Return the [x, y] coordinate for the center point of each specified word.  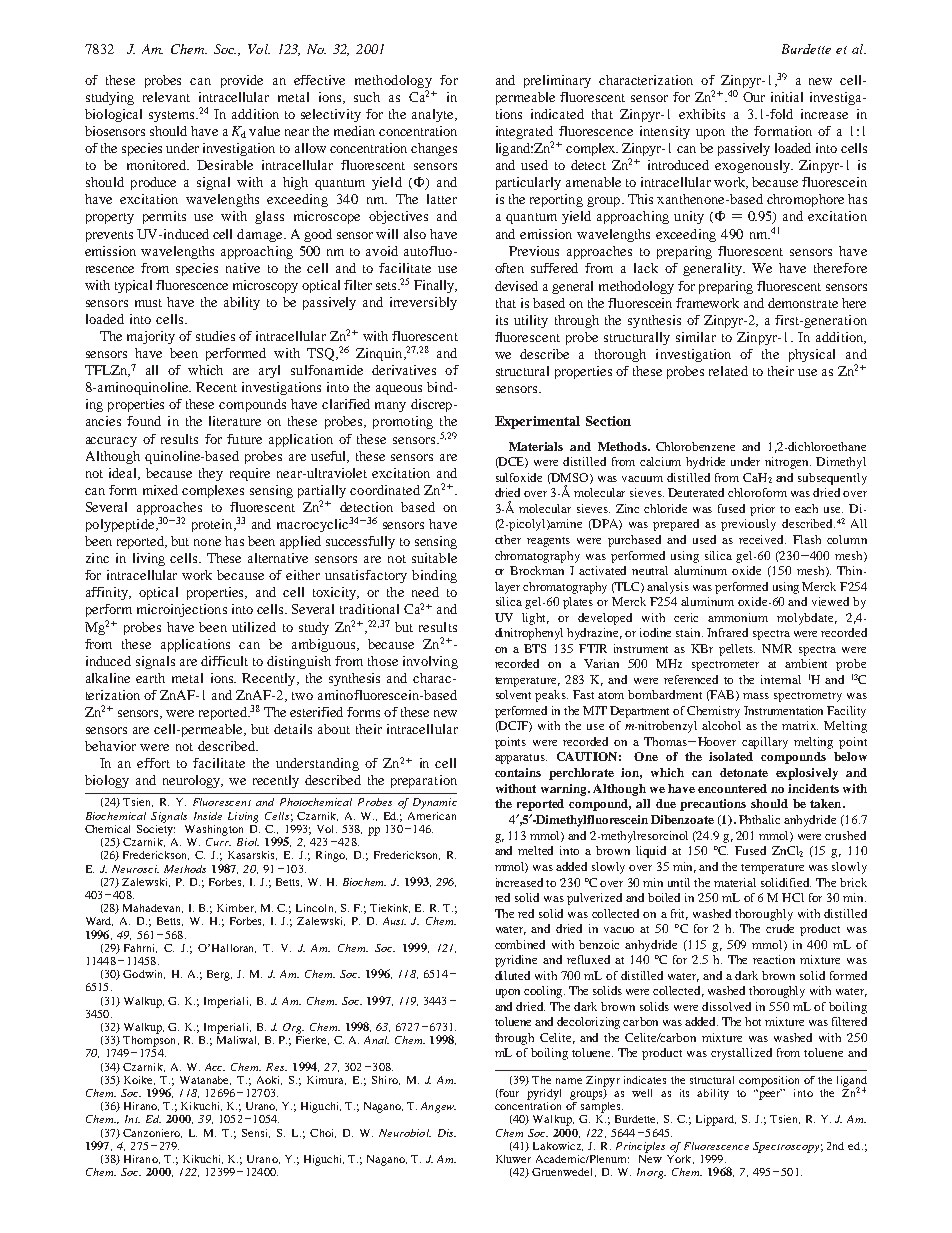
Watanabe [205, 1080]
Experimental [537, 422]
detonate [744, 772]
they [211, 474]
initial [787, 97]
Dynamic [435, 803]
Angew [438, 1107]
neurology [193, 781]
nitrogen [788, 463]
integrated [524, 134]
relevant [166, 97]
